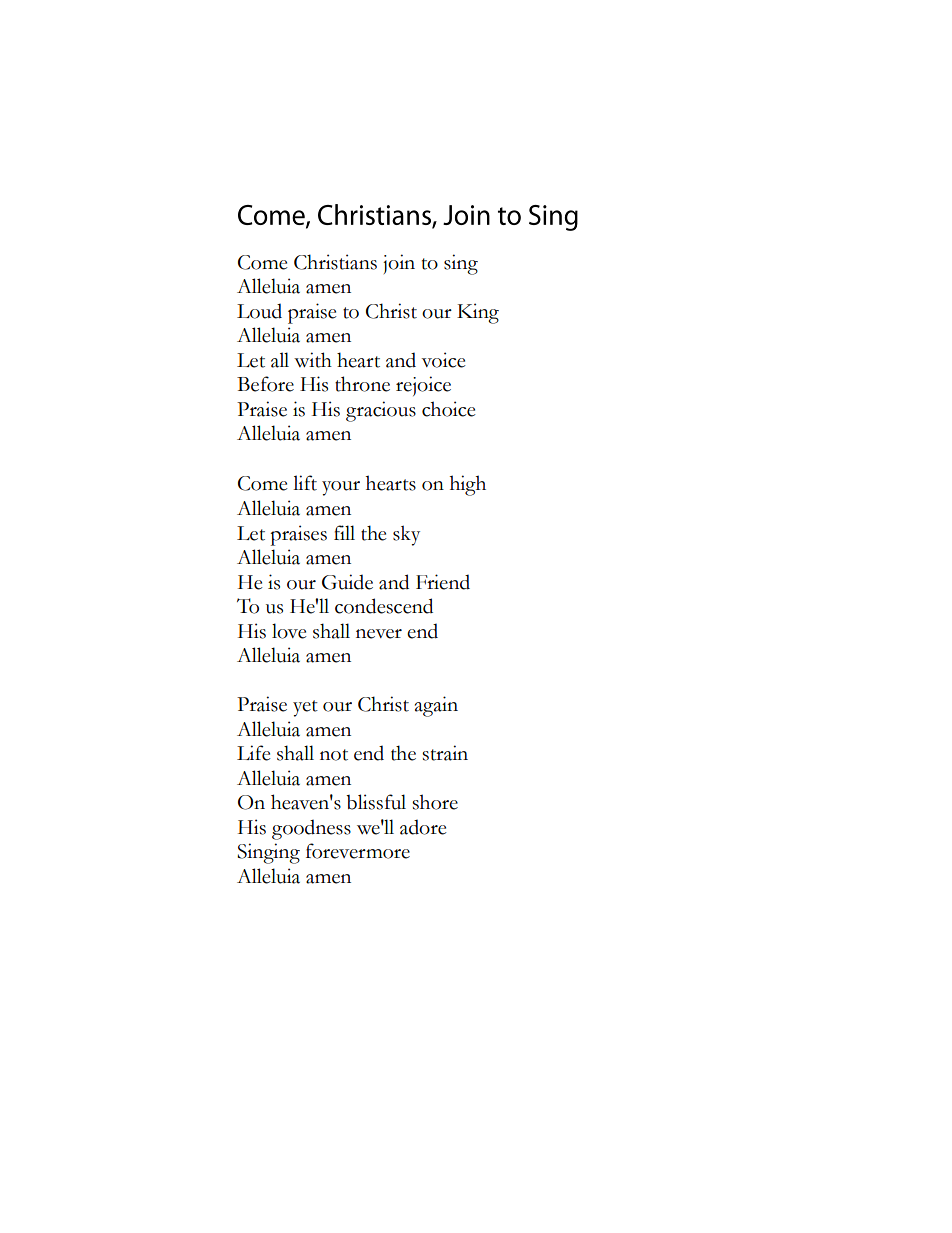  What do you see at coordinates (311, 829) in the screenshot?
I see `goodness` at bounding box center [311, 829].
